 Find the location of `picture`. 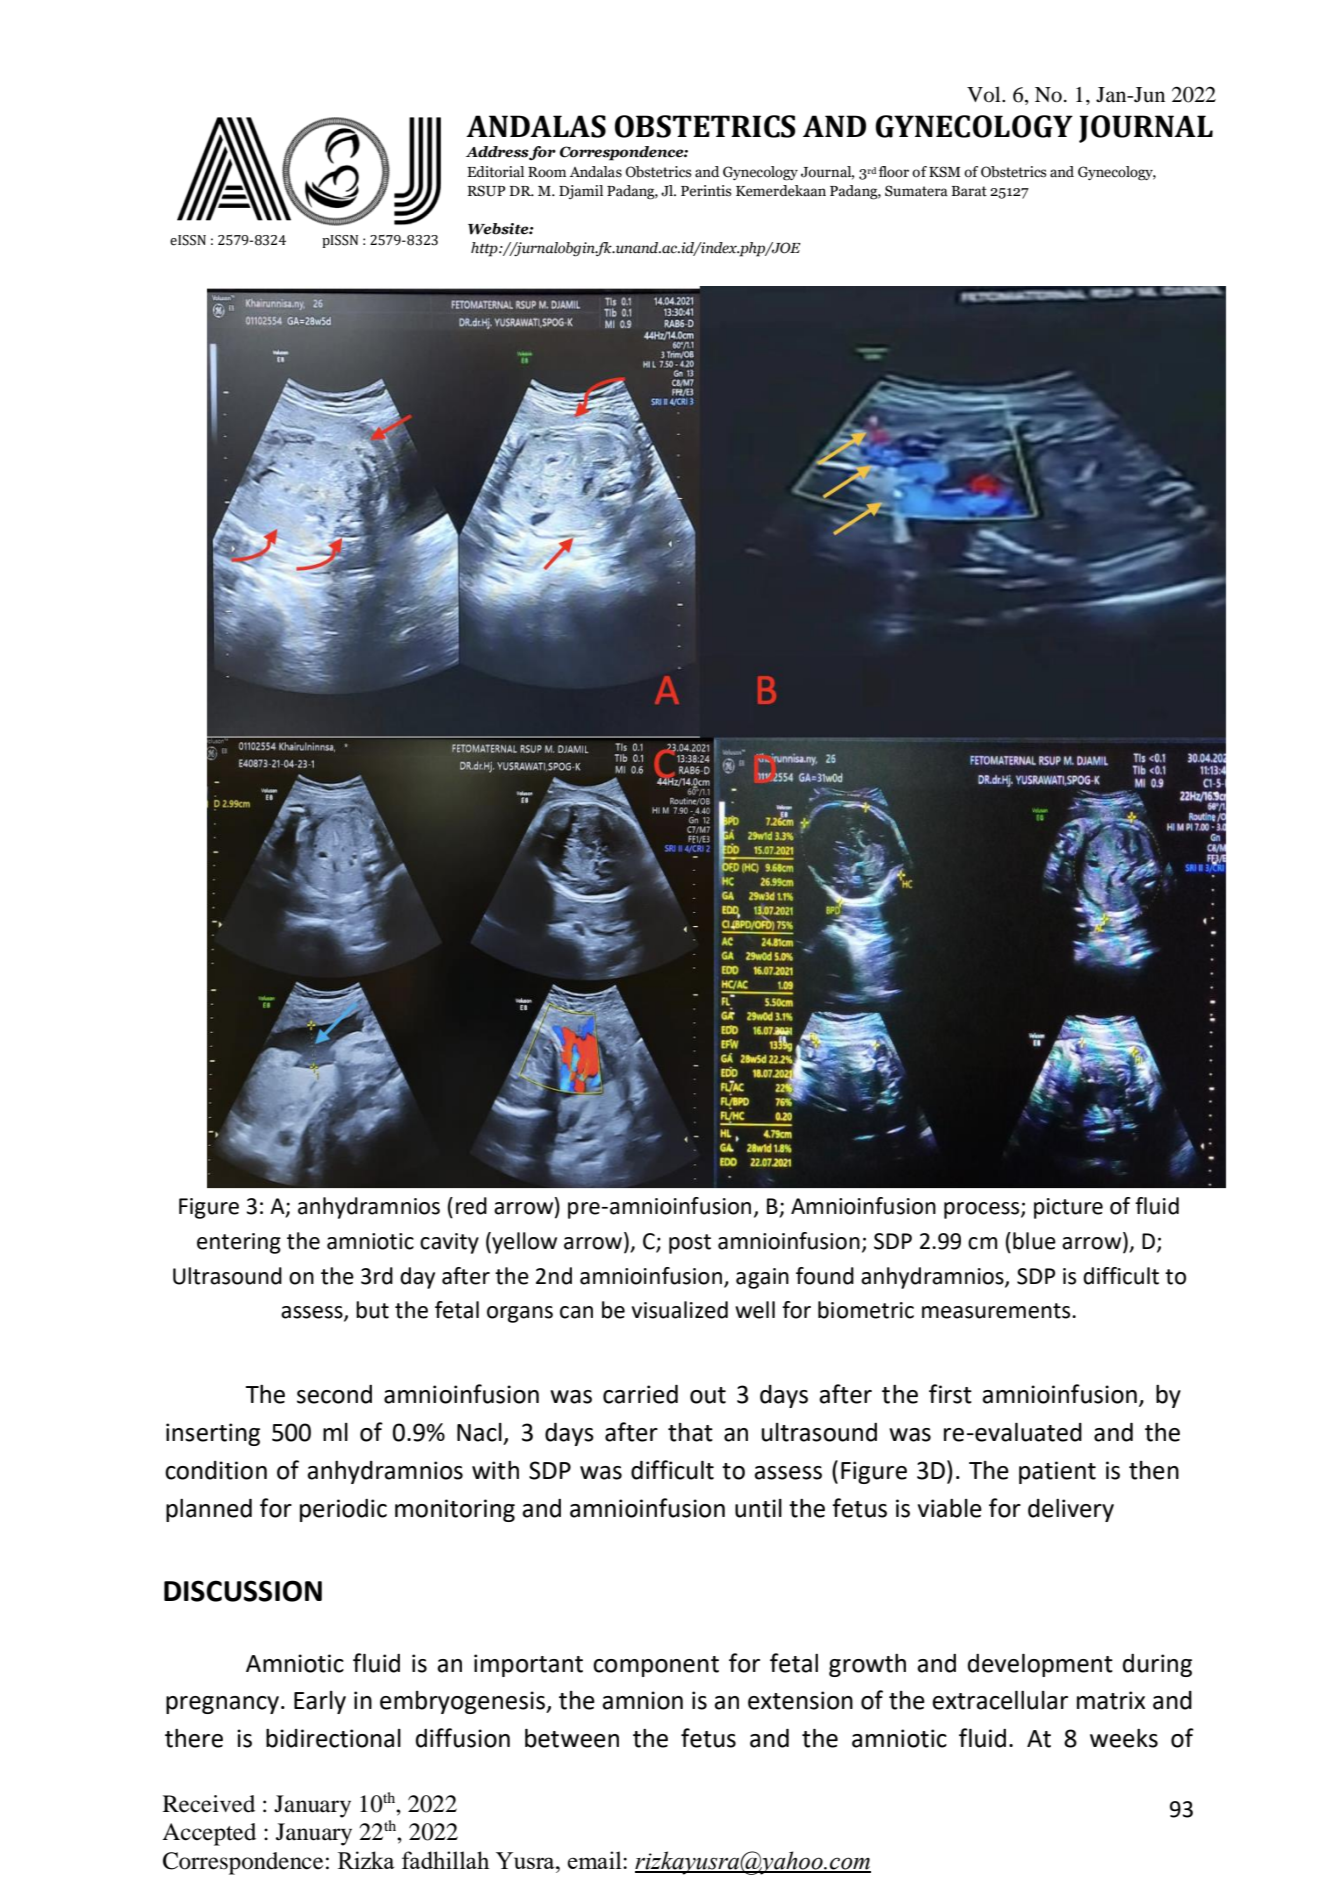

picture is located at coordinates (1068, 1208).
